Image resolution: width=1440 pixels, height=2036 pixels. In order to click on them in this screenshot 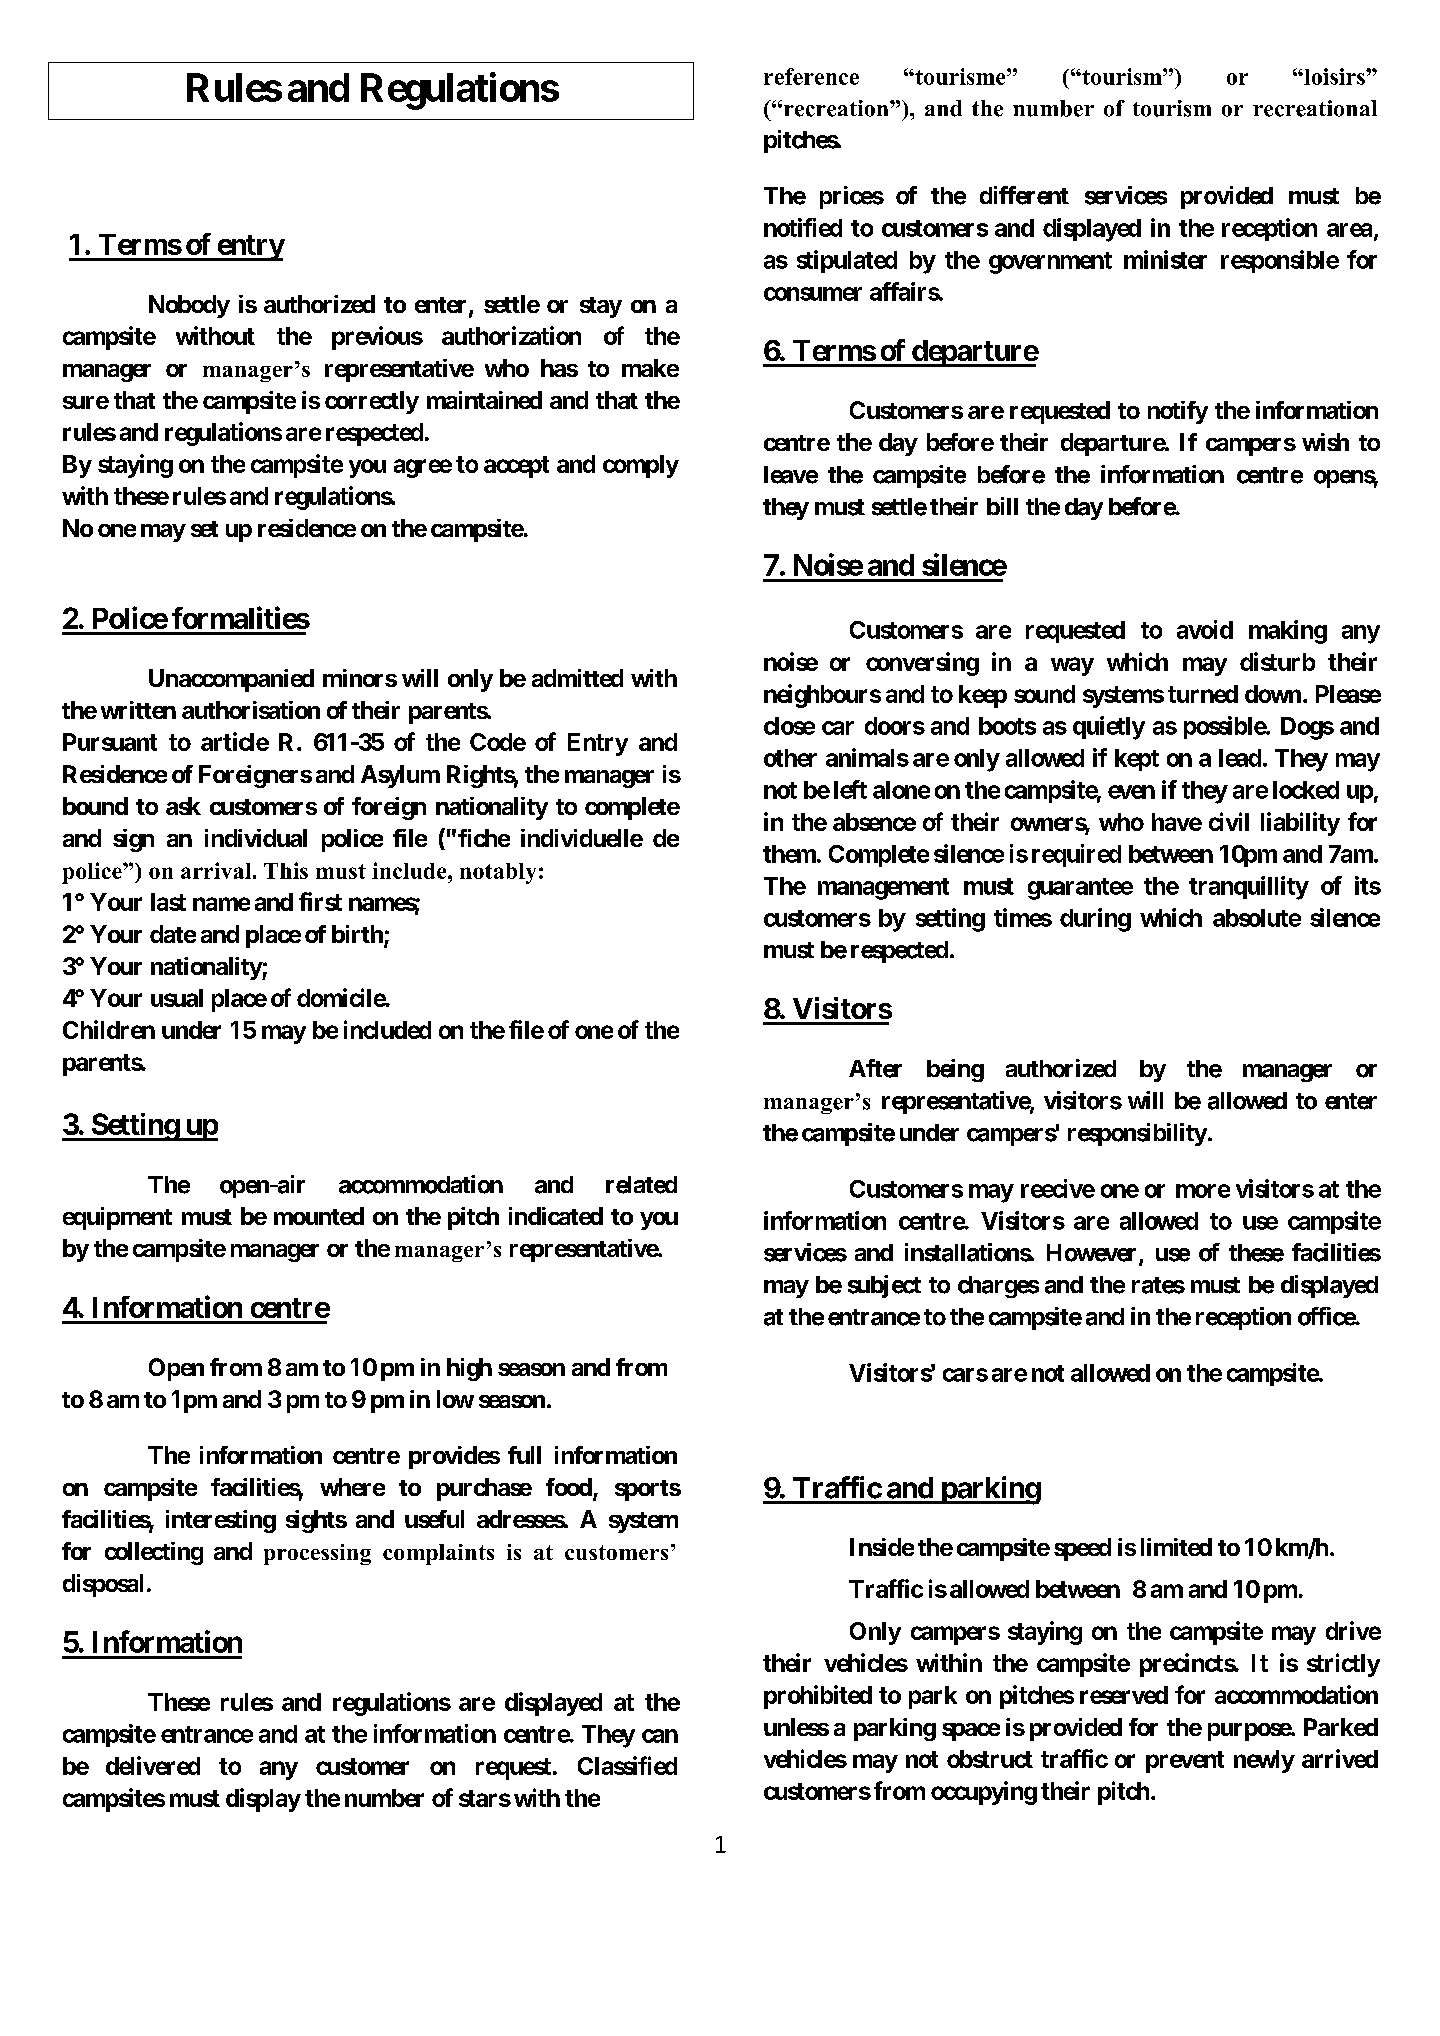, I will do `click(789, 854)`.
